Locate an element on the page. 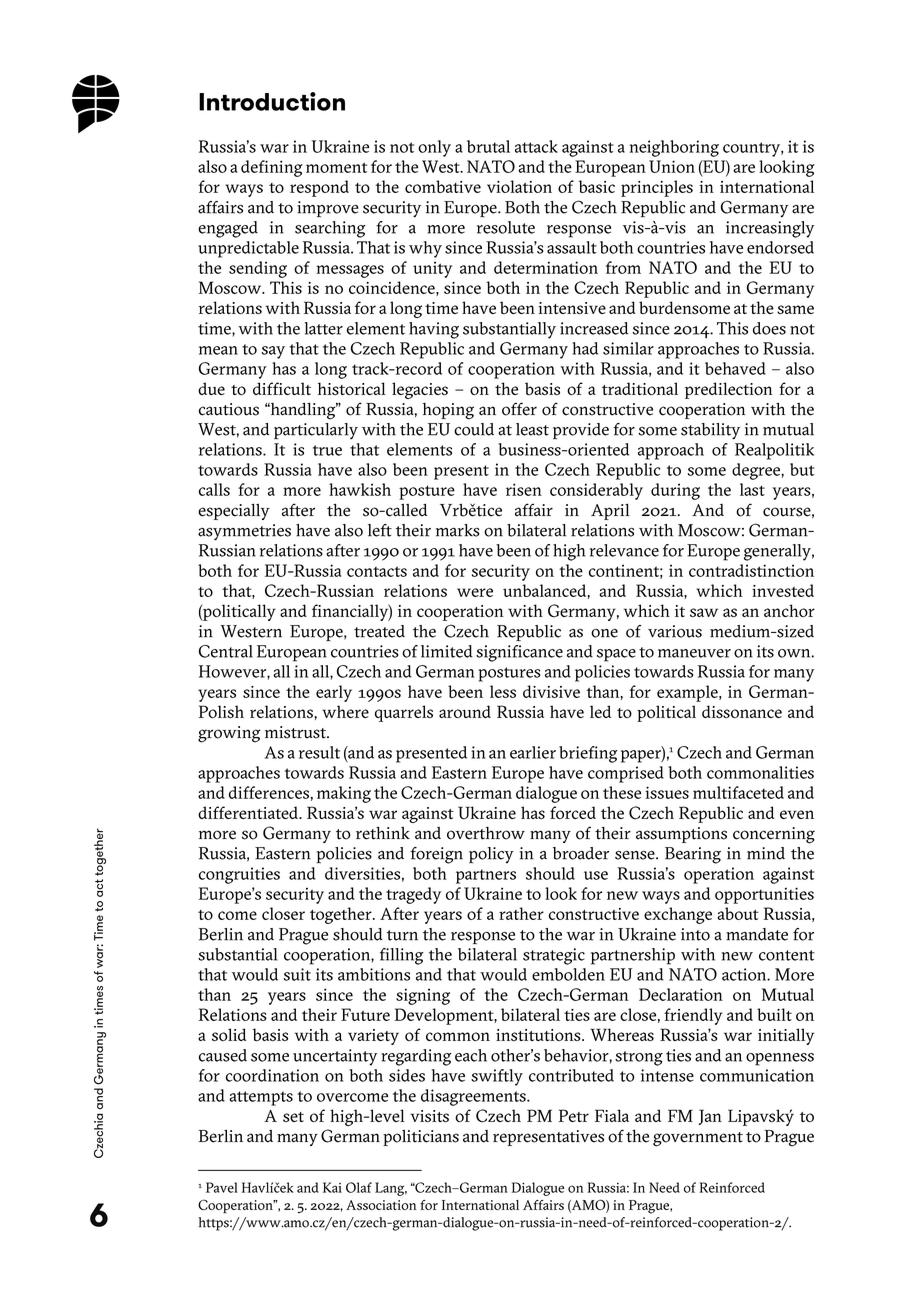 Image resolution: width=924 pixels, height=1308 pixels. risen is located at coordinates (524, 489).
